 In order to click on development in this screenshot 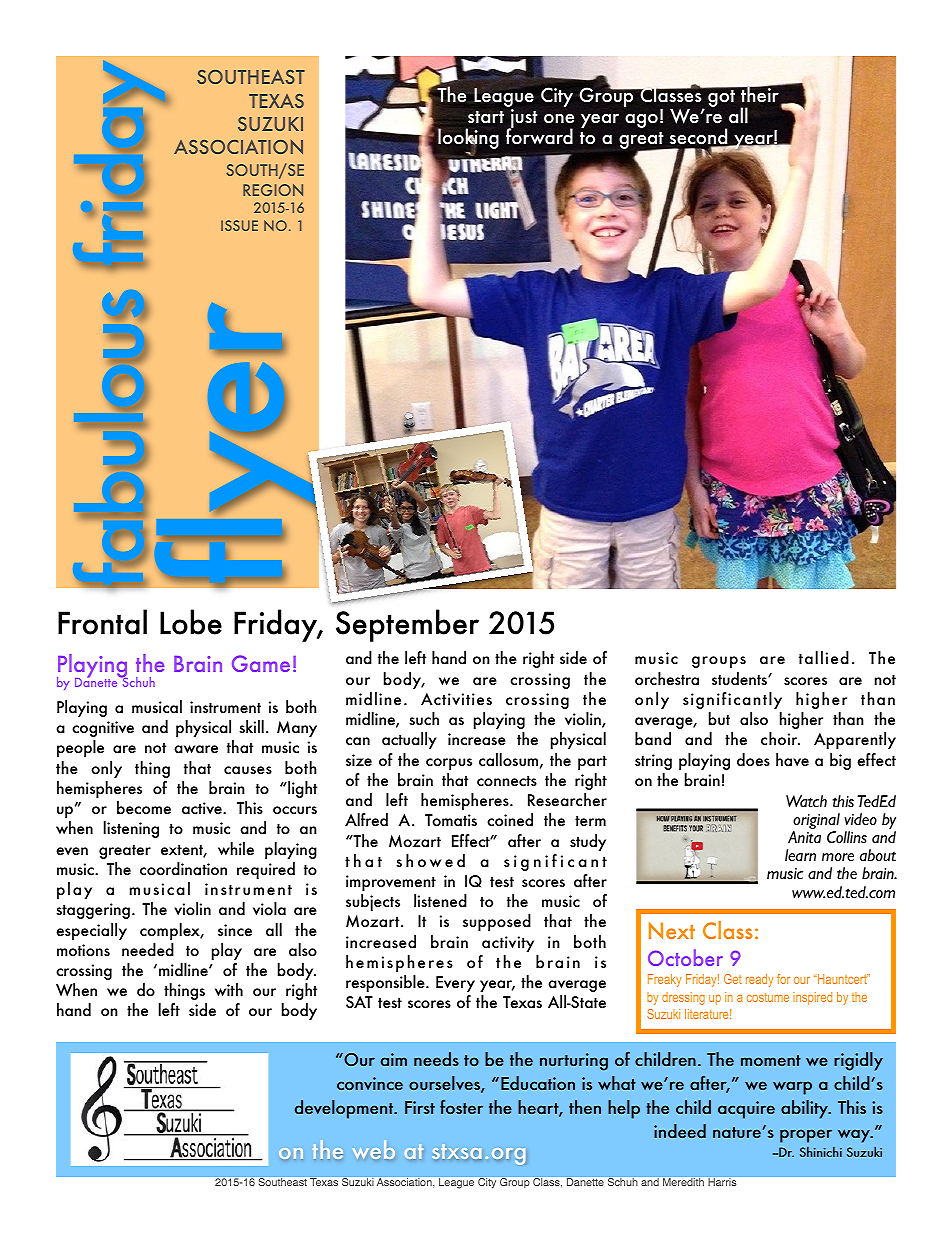, I will do `click(345, 1109)`.
